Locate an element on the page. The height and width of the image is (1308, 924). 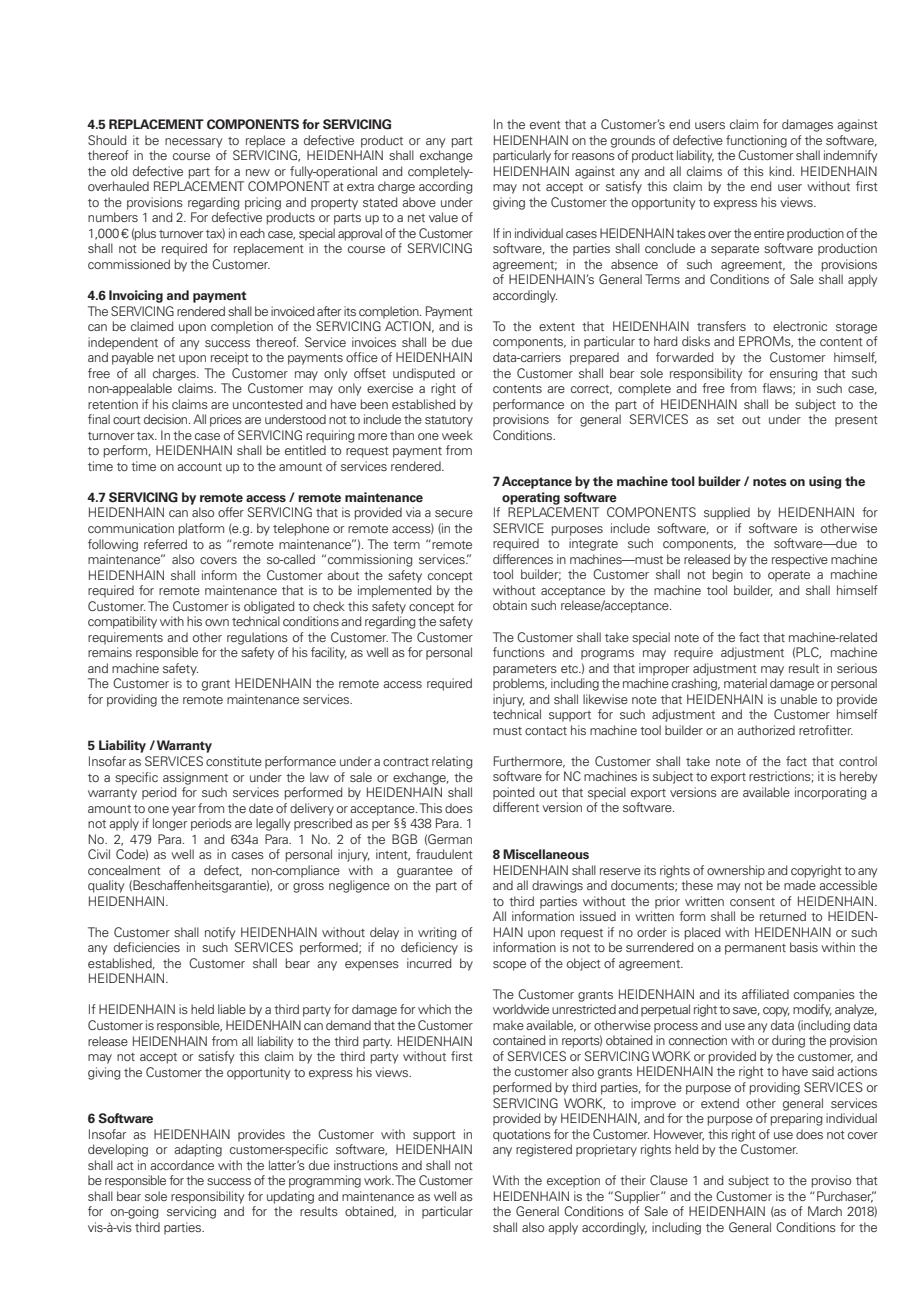
event is located at coordinates (545, 125).
